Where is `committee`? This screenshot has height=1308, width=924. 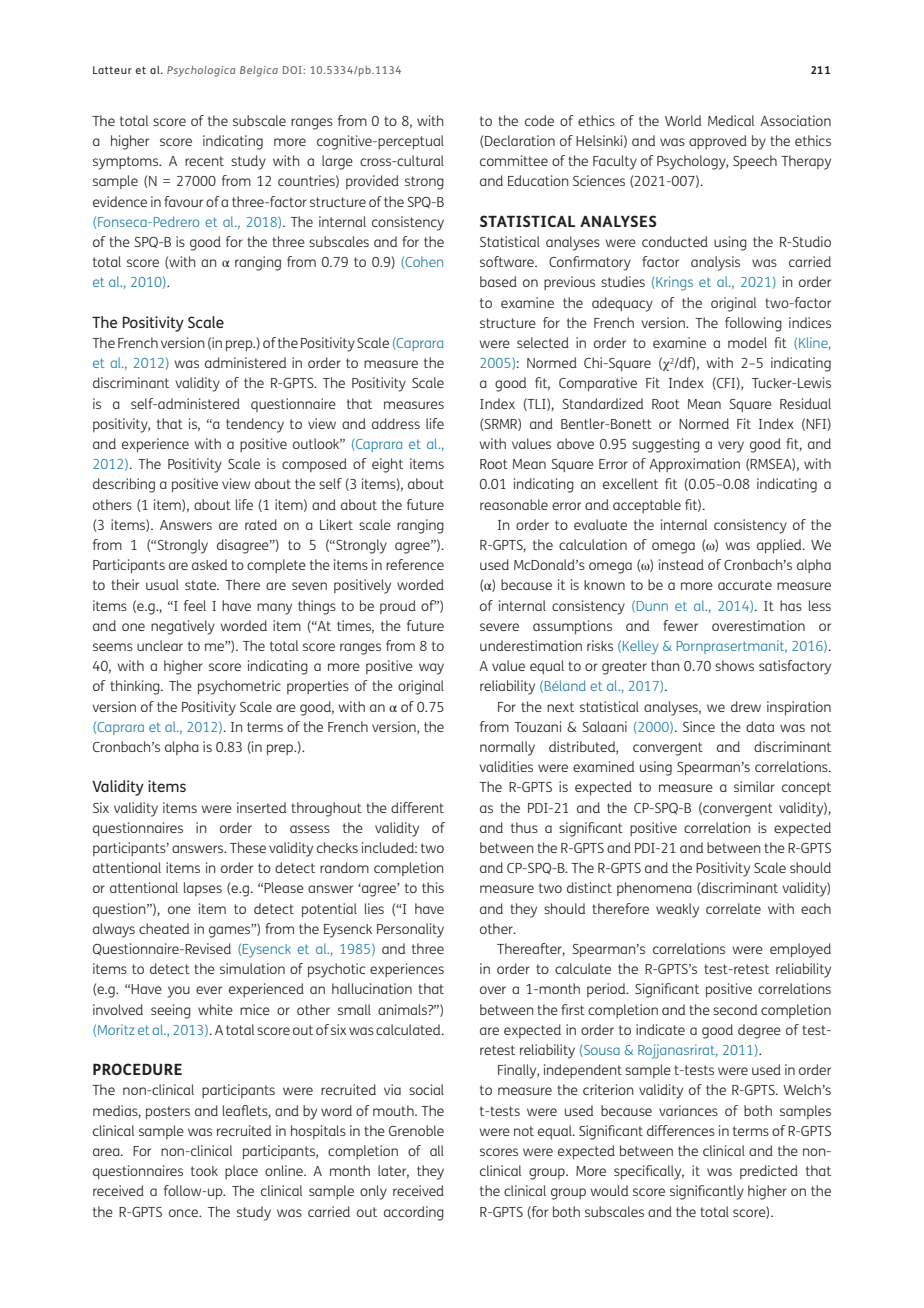
committee is located at coordinates (514, 160).
